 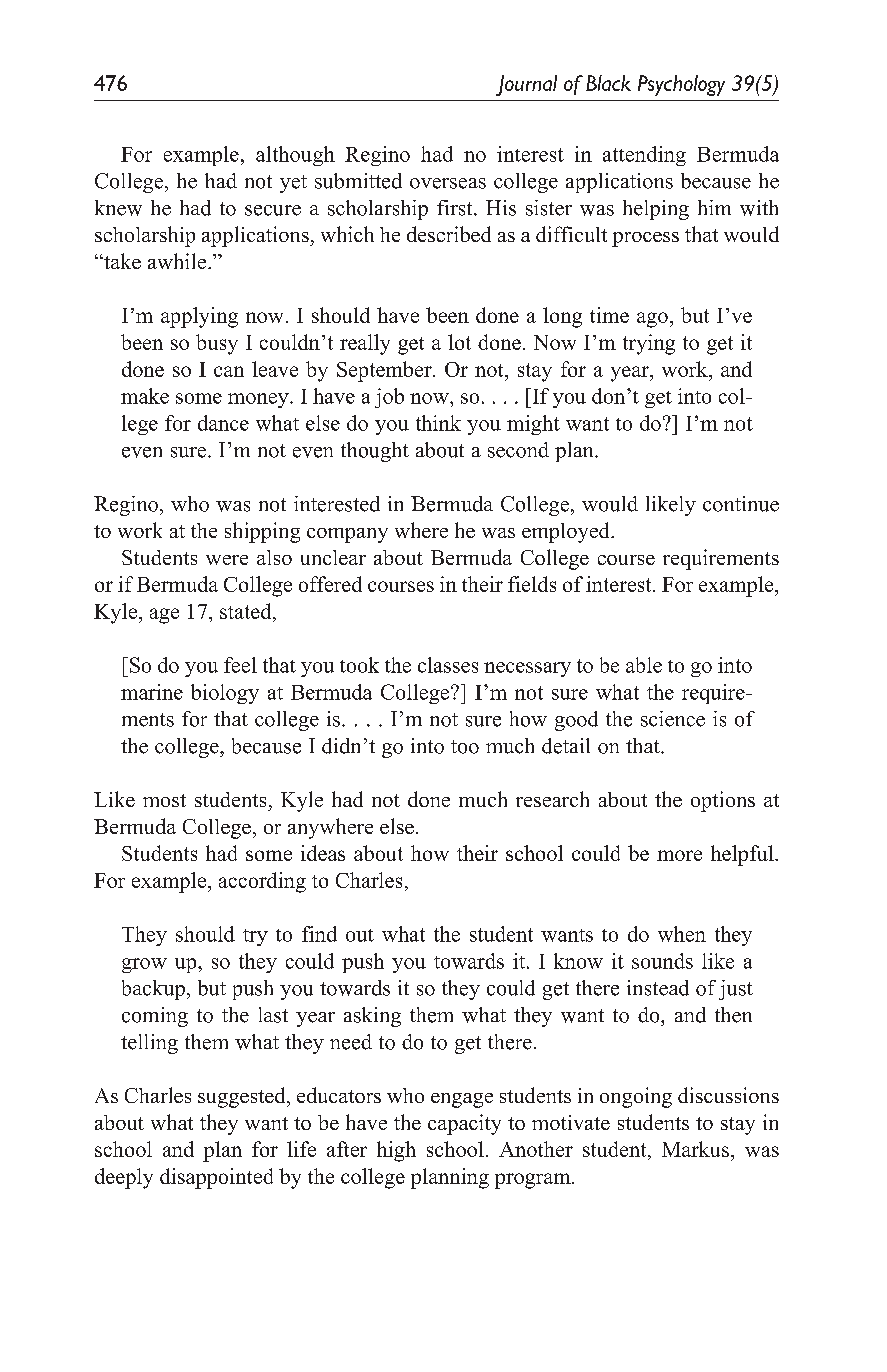 I want to click on classes, so click(x=448, y=665).
